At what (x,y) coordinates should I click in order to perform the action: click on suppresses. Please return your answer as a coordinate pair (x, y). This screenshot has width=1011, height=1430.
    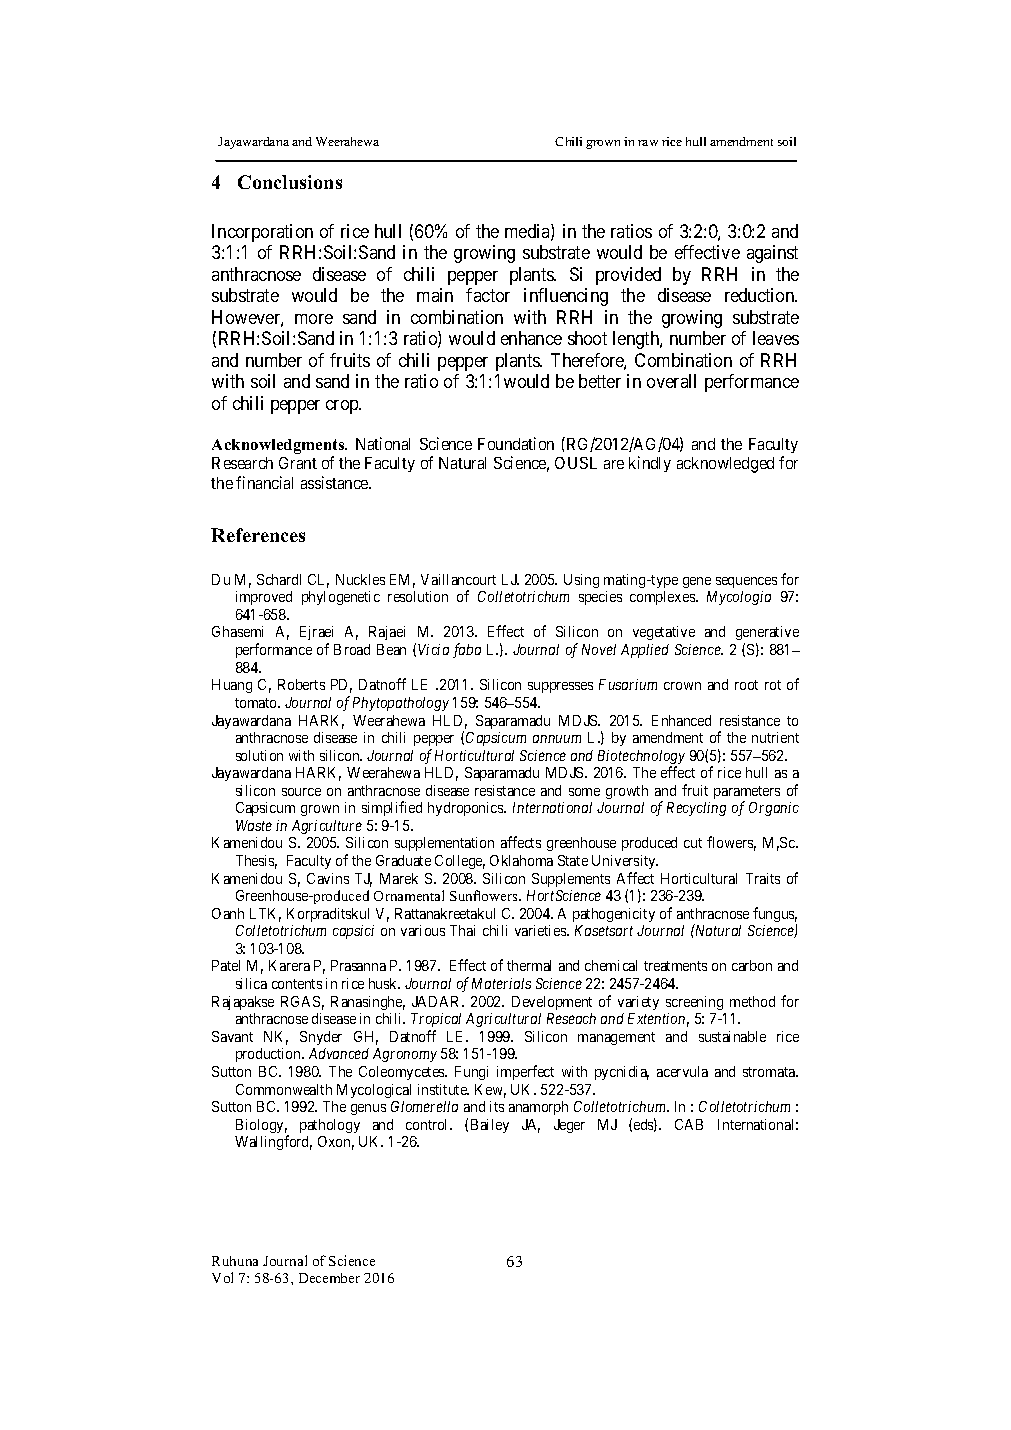
    Looking at the image, I should click on (560, 687).
